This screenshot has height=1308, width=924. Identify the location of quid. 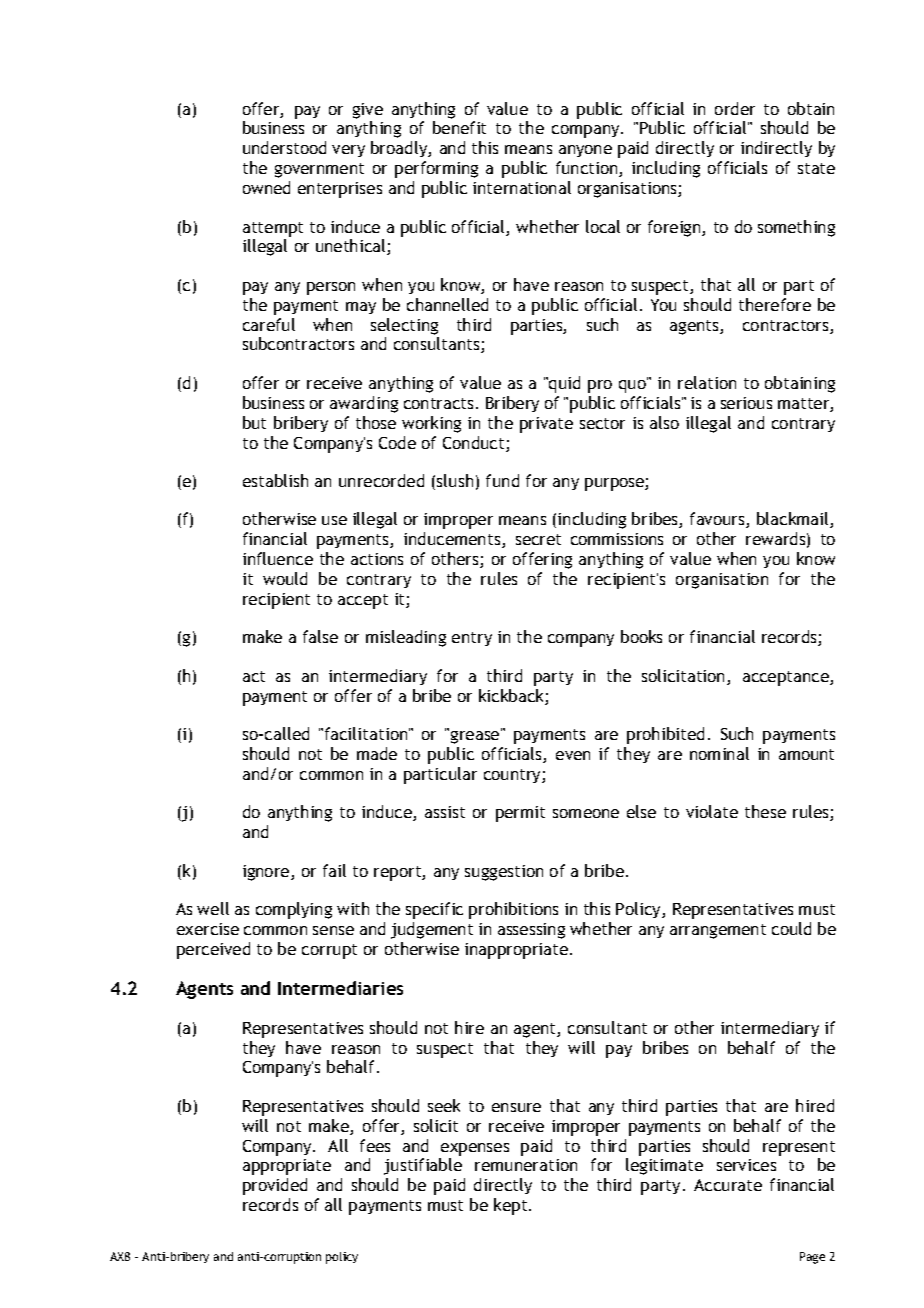
(563, 384).
